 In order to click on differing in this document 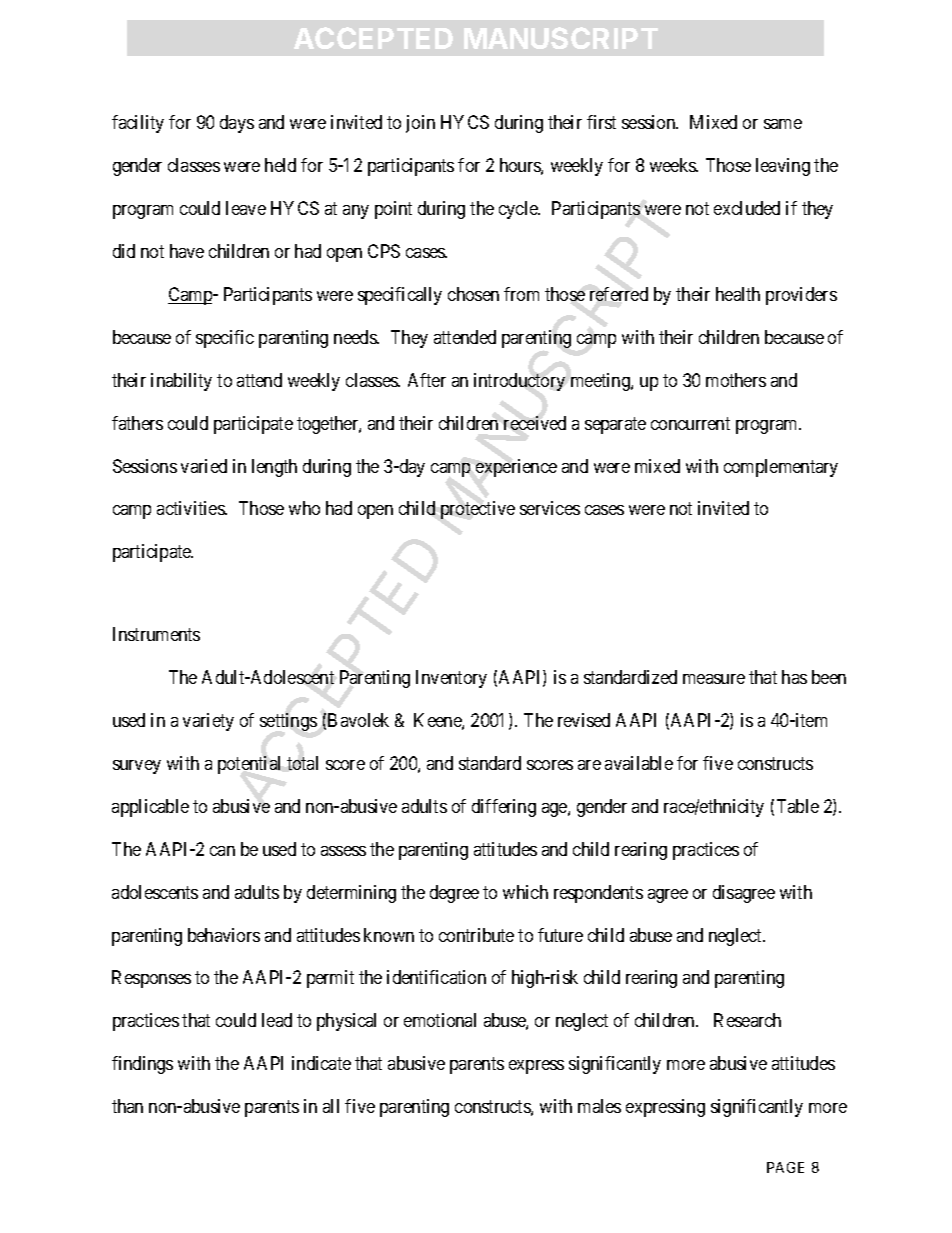, I will do `click(504, 808)`.
